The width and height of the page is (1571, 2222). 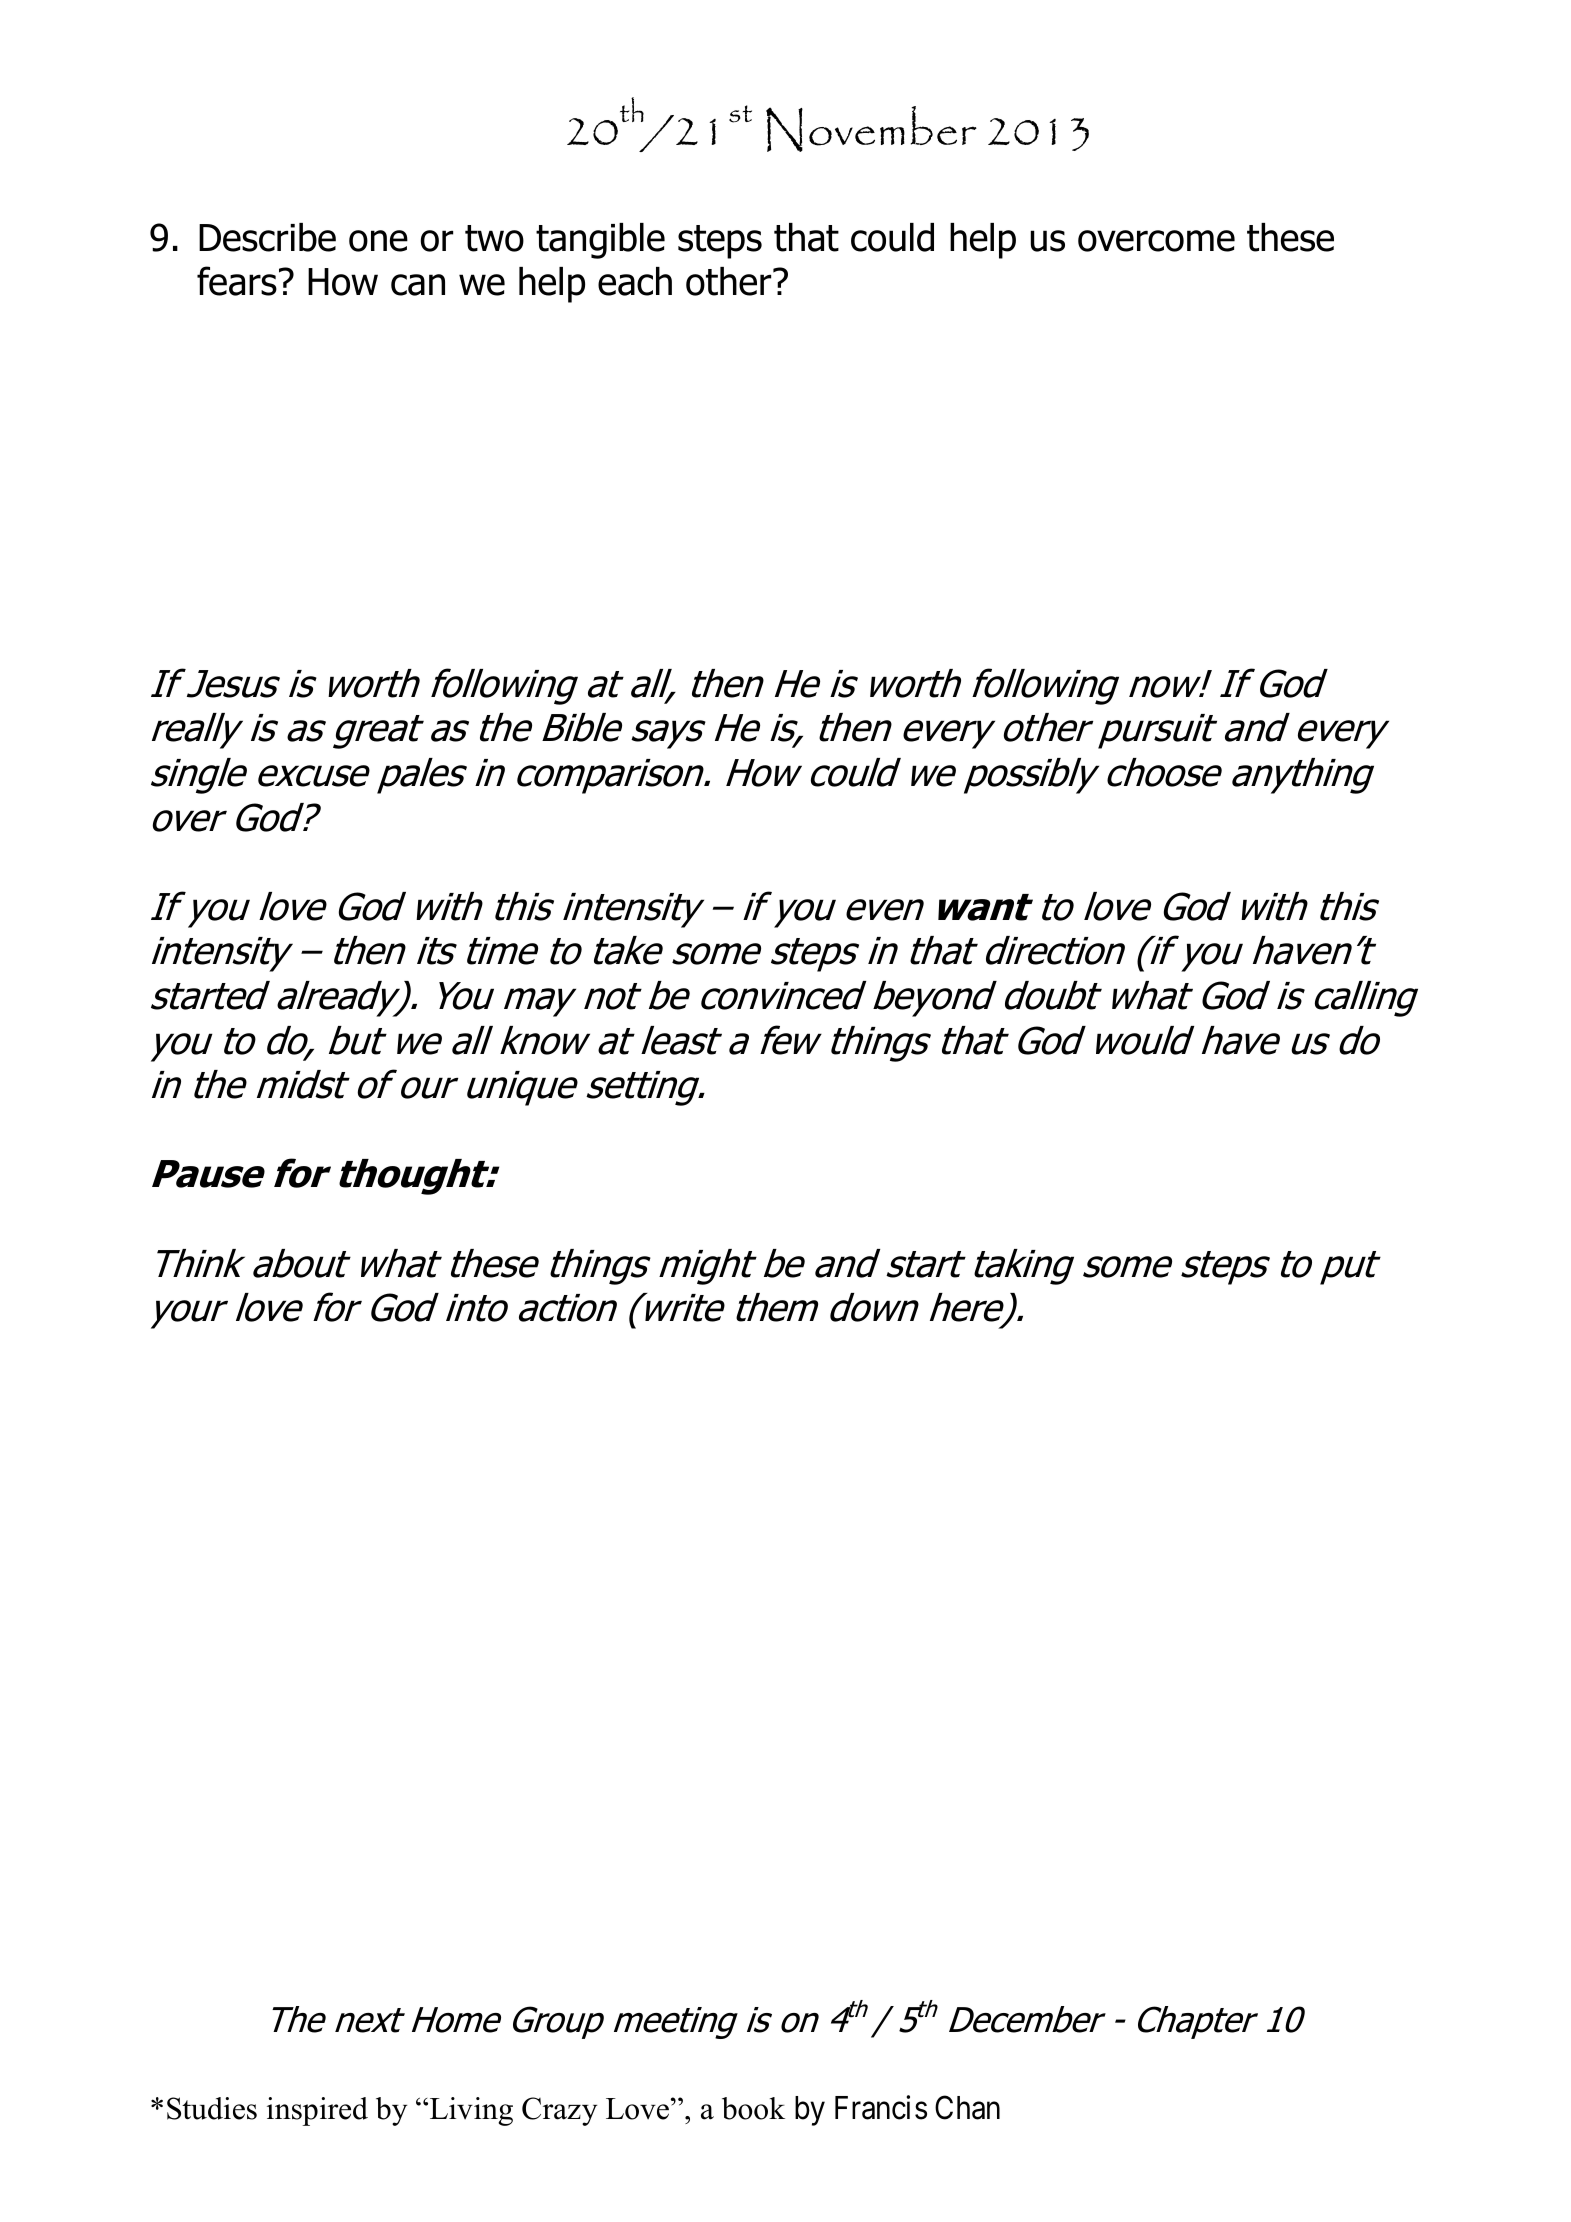 What do you see at coordinates (967, 2107) in the page?
I see `Chan` at bounding box center [967, 2107].
